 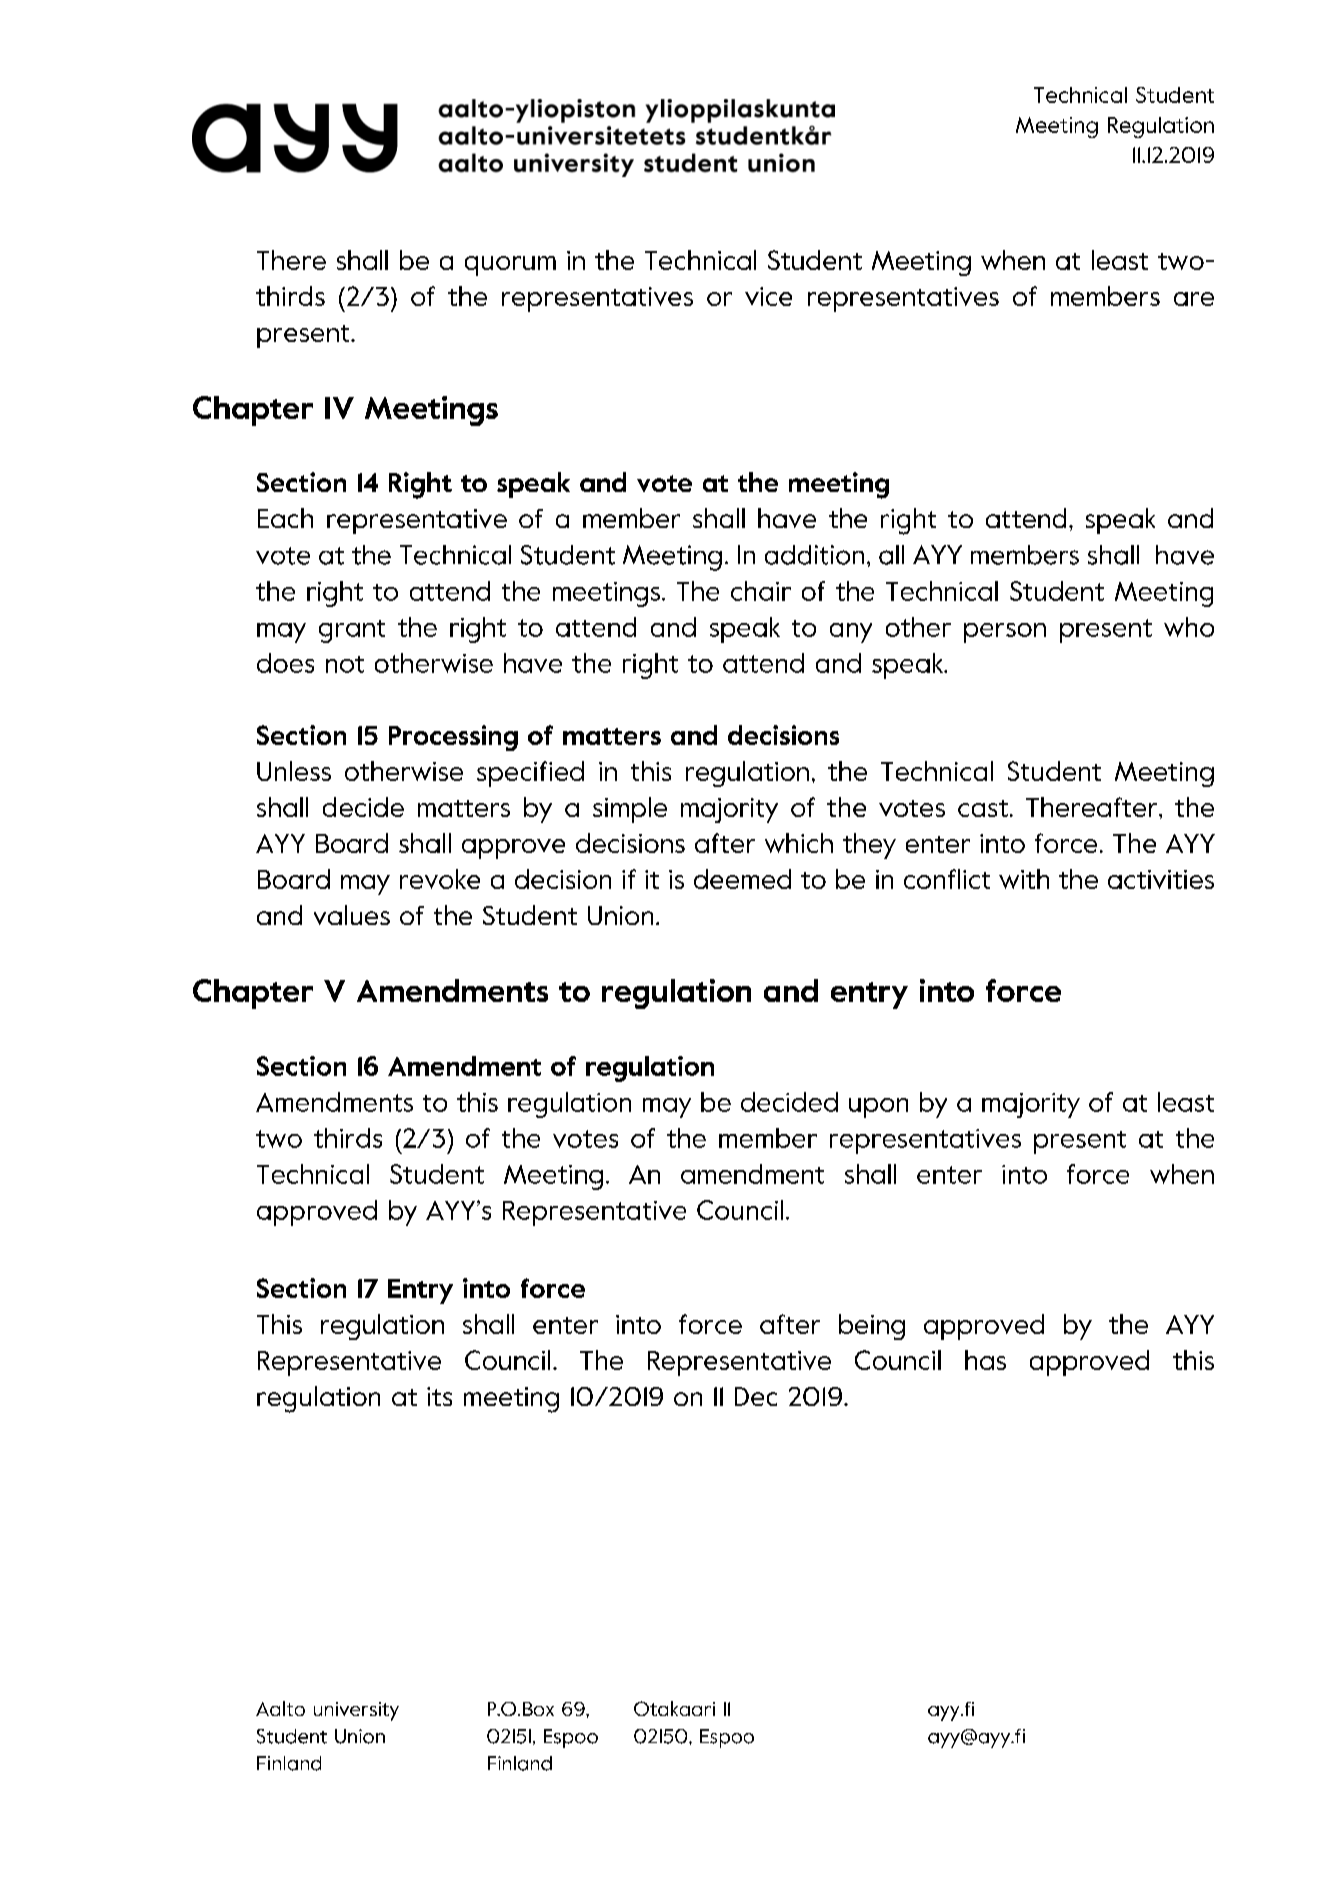 What do you see at coordinates (768, 296) in the screenshot?
I see `vice` at bounding box center [768, 296].
